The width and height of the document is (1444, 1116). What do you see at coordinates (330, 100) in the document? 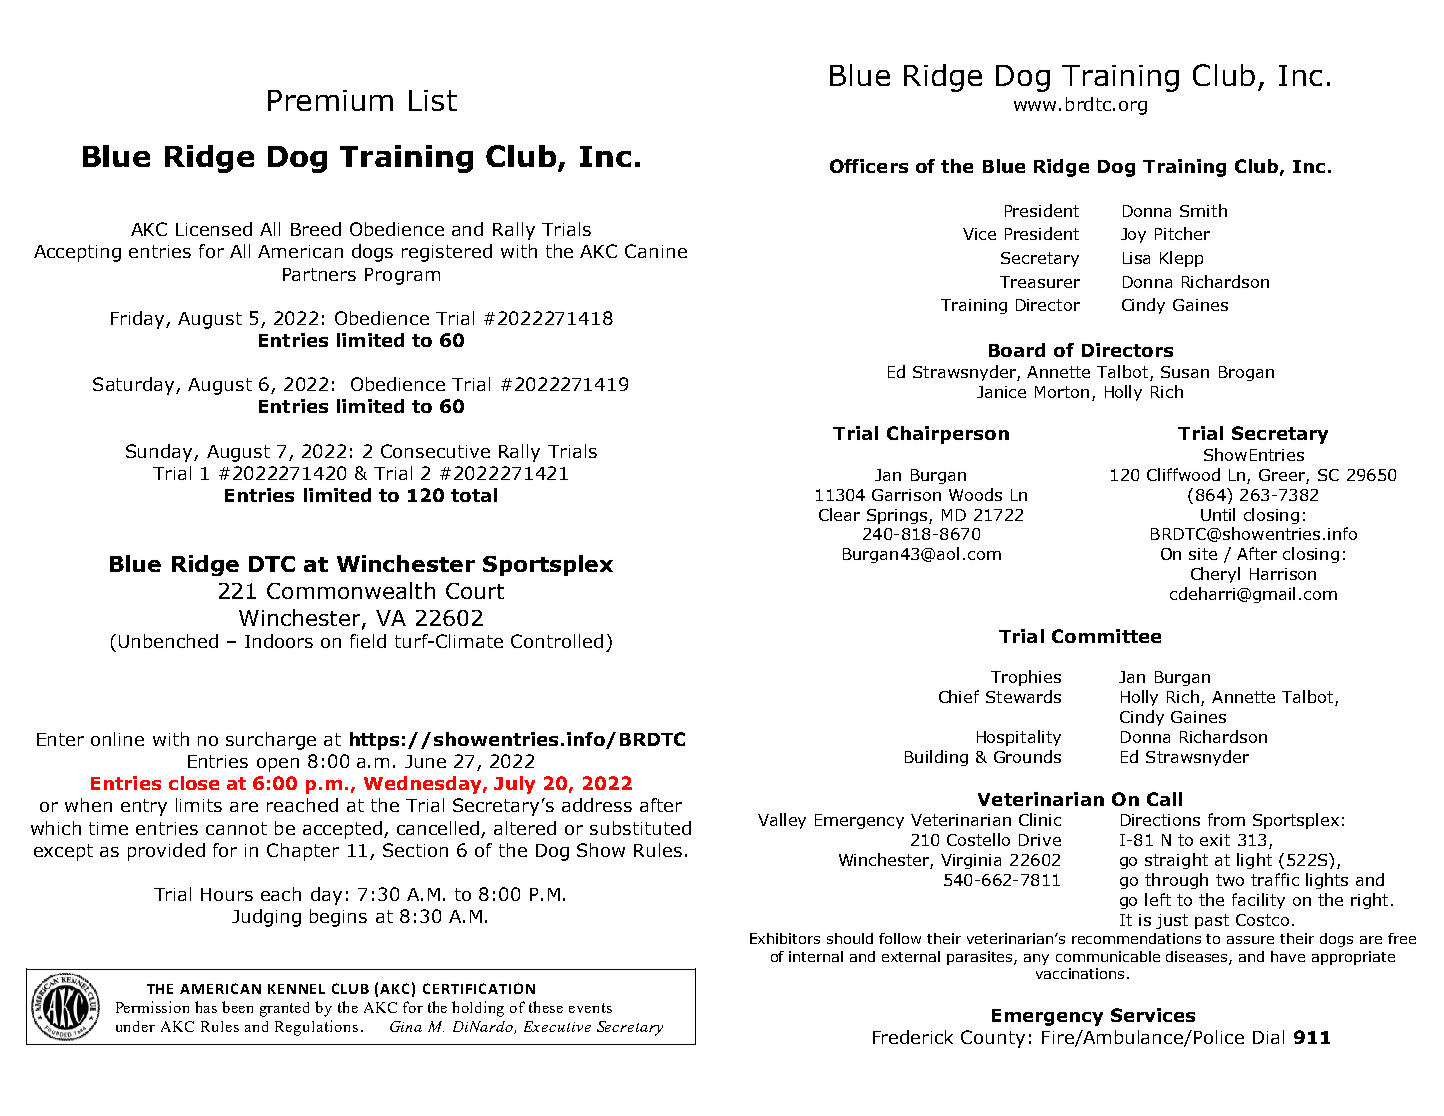
I see `Premium` at bounding box center [330, 100].
